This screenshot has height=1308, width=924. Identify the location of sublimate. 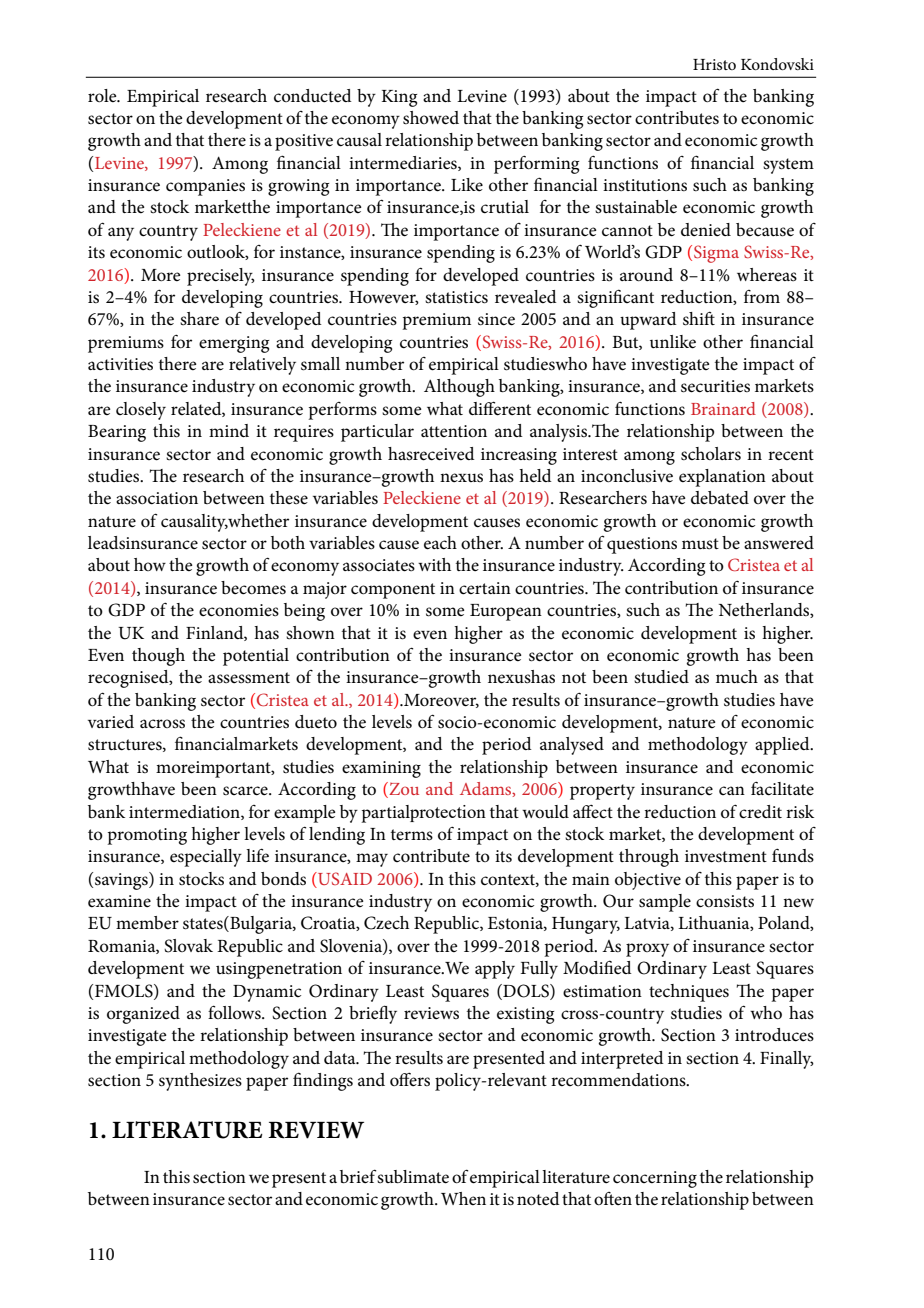
(413, 1177).
